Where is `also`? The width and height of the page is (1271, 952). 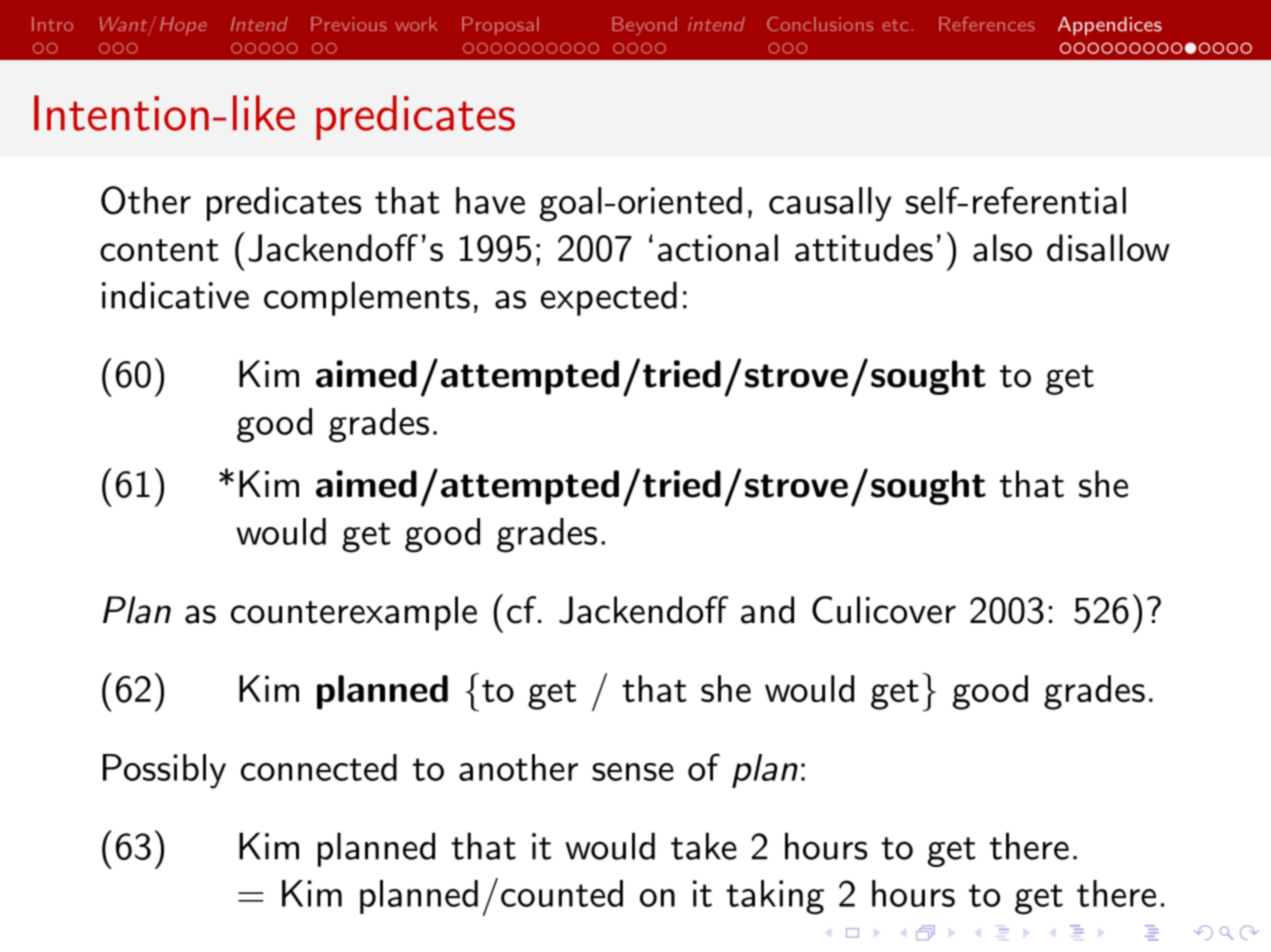 also is located at coordinates (1002, 248).
